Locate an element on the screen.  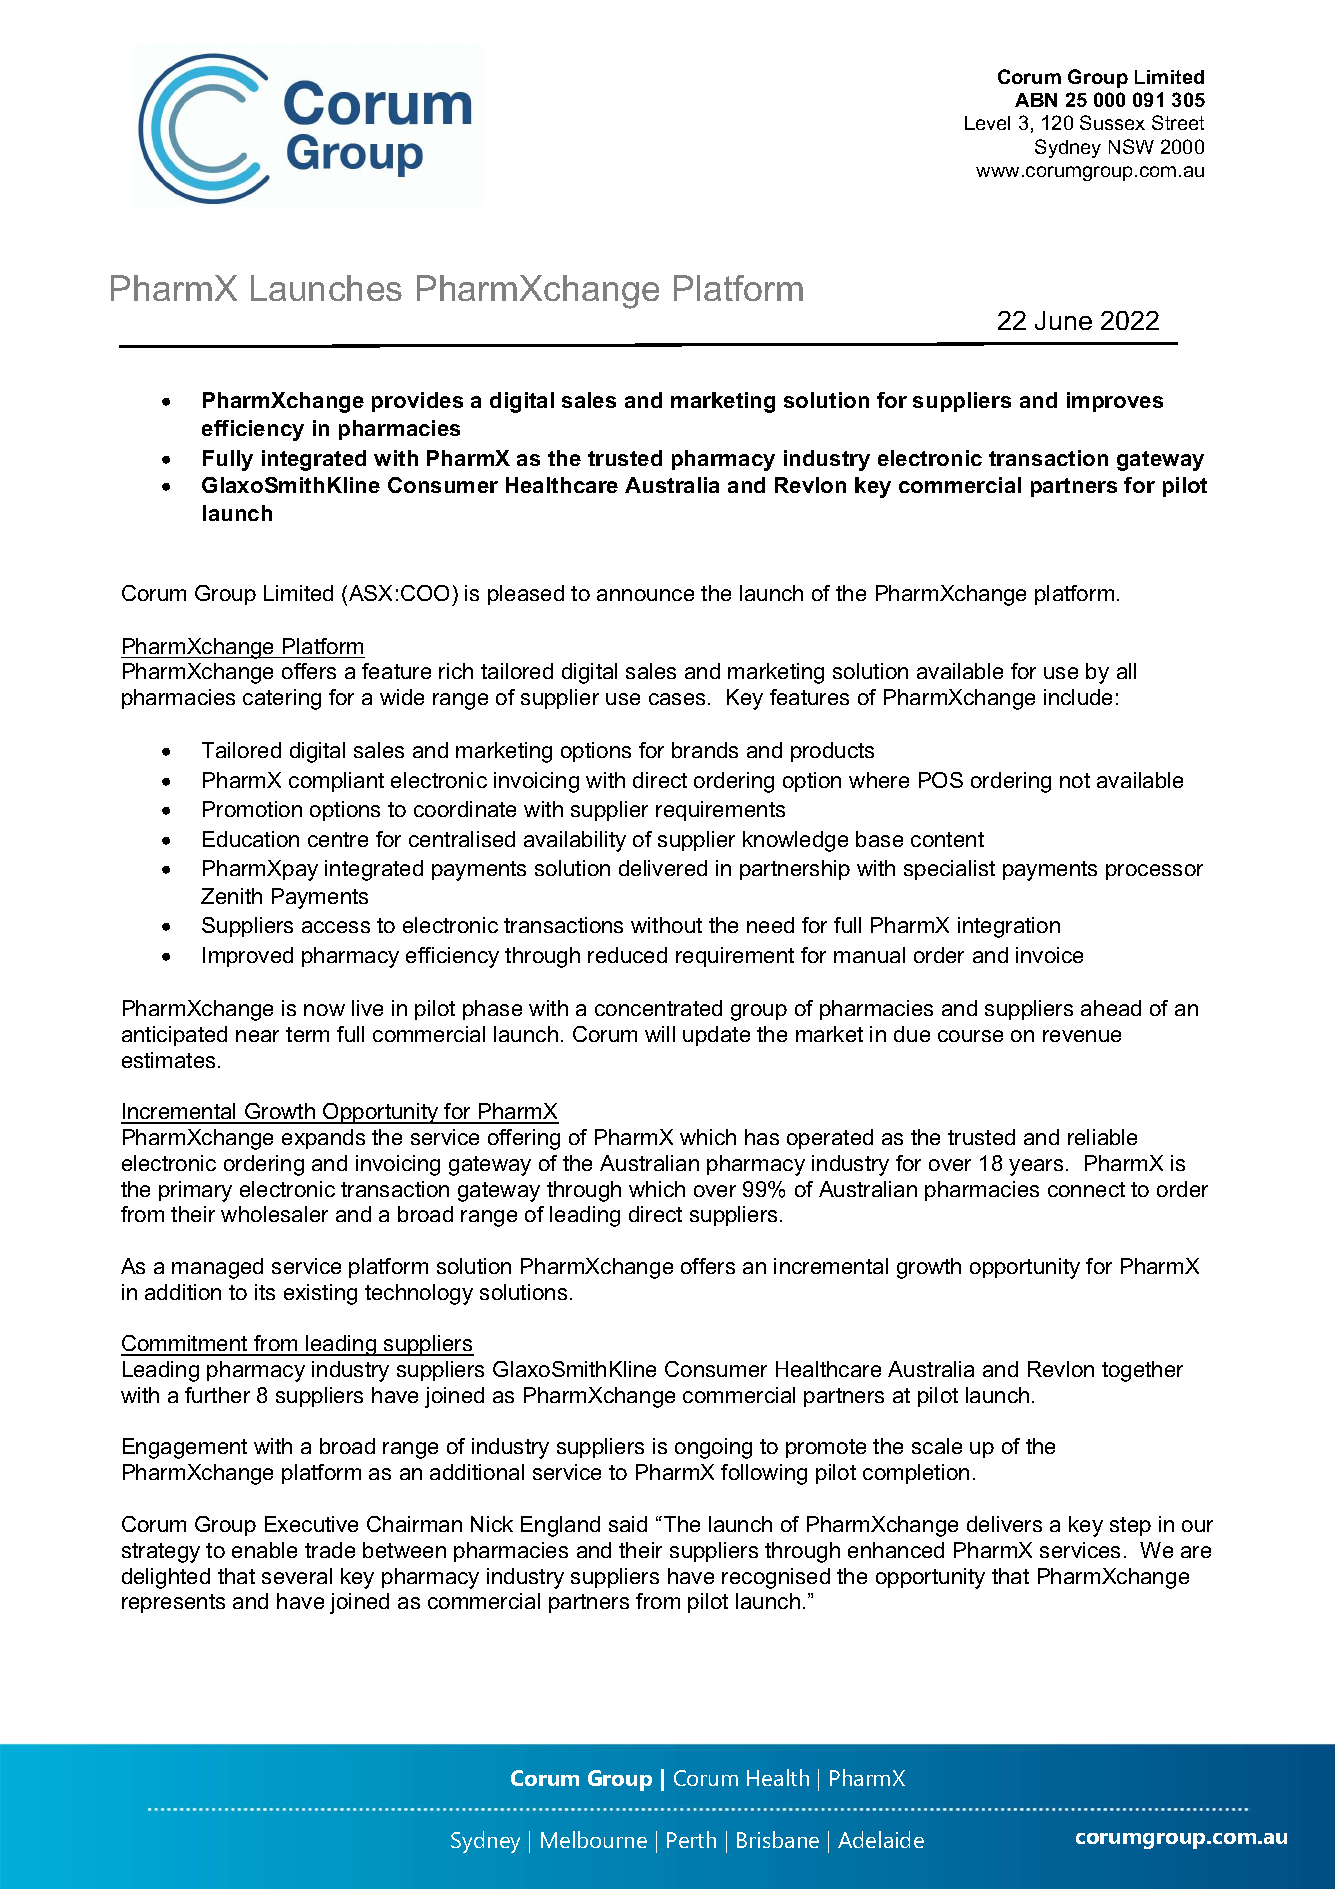
ABN is located at coordinates (1036, 100).
